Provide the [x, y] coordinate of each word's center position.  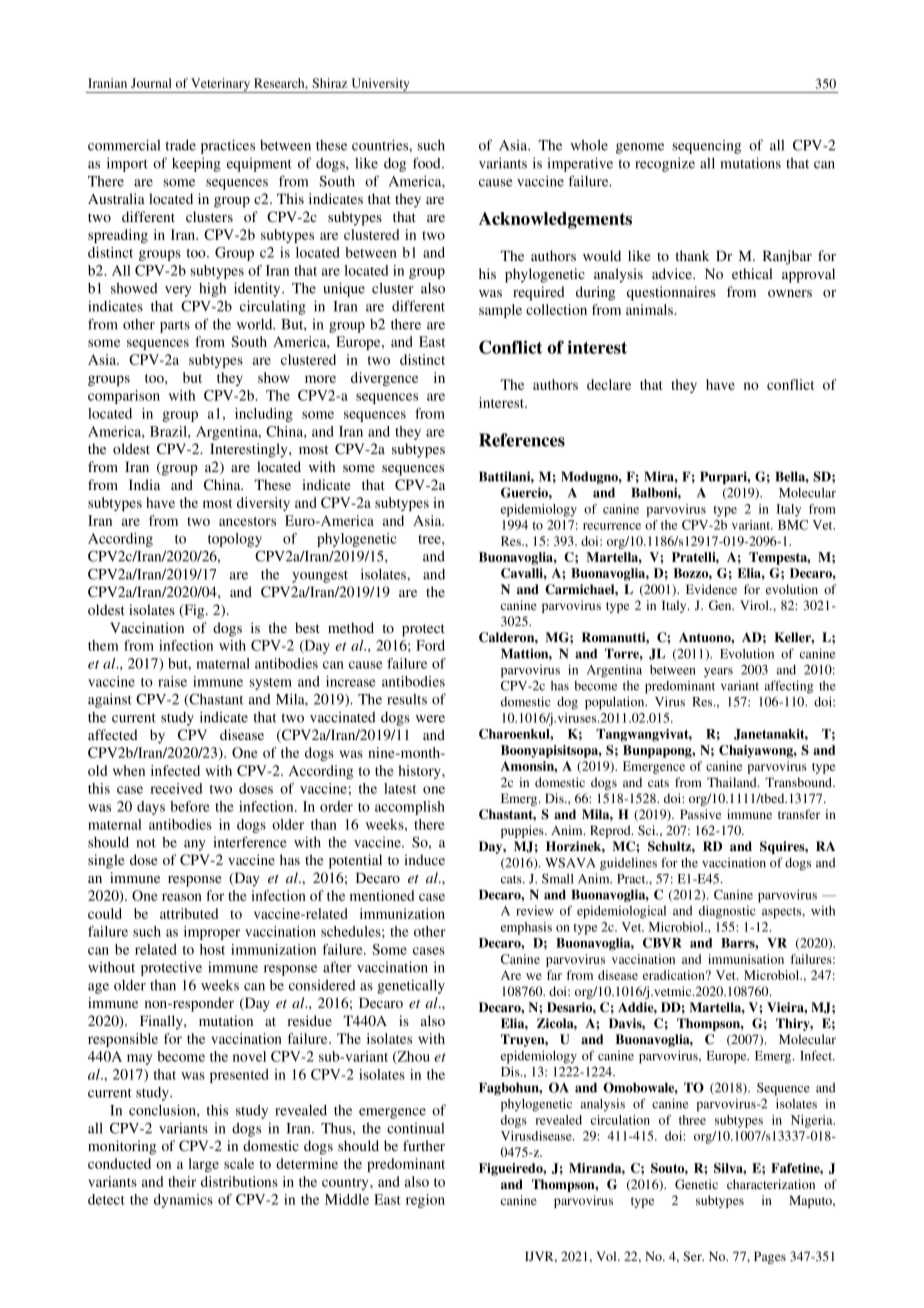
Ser [693, 1256]
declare [609, 384]
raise [172, 681]
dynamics [183, 1201]
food [428, 163]
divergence [384, 379]
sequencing [706, 147]
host [212, 949]
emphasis [526, 928]
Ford [430, 645]
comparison [124, 397]
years [718, 673]
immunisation [746, 959]
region [425, 1201]
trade [180, 145]
